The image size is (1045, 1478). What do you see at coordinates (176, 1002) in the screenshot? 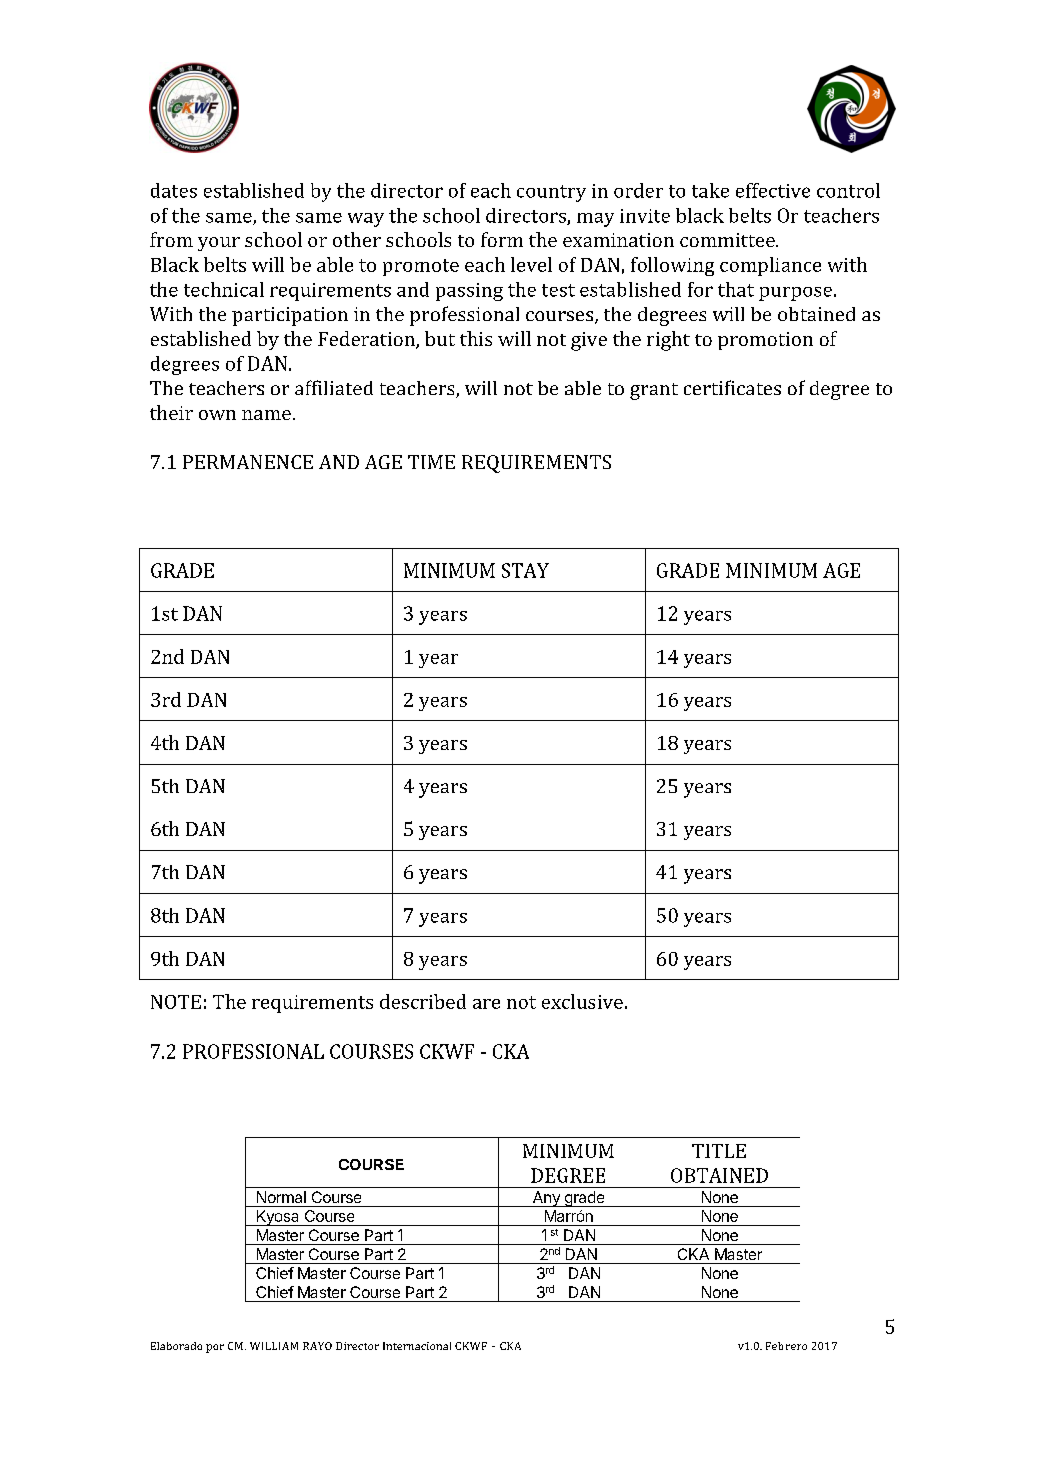
I see `NOTE` at bounding box center [176, 1002].
